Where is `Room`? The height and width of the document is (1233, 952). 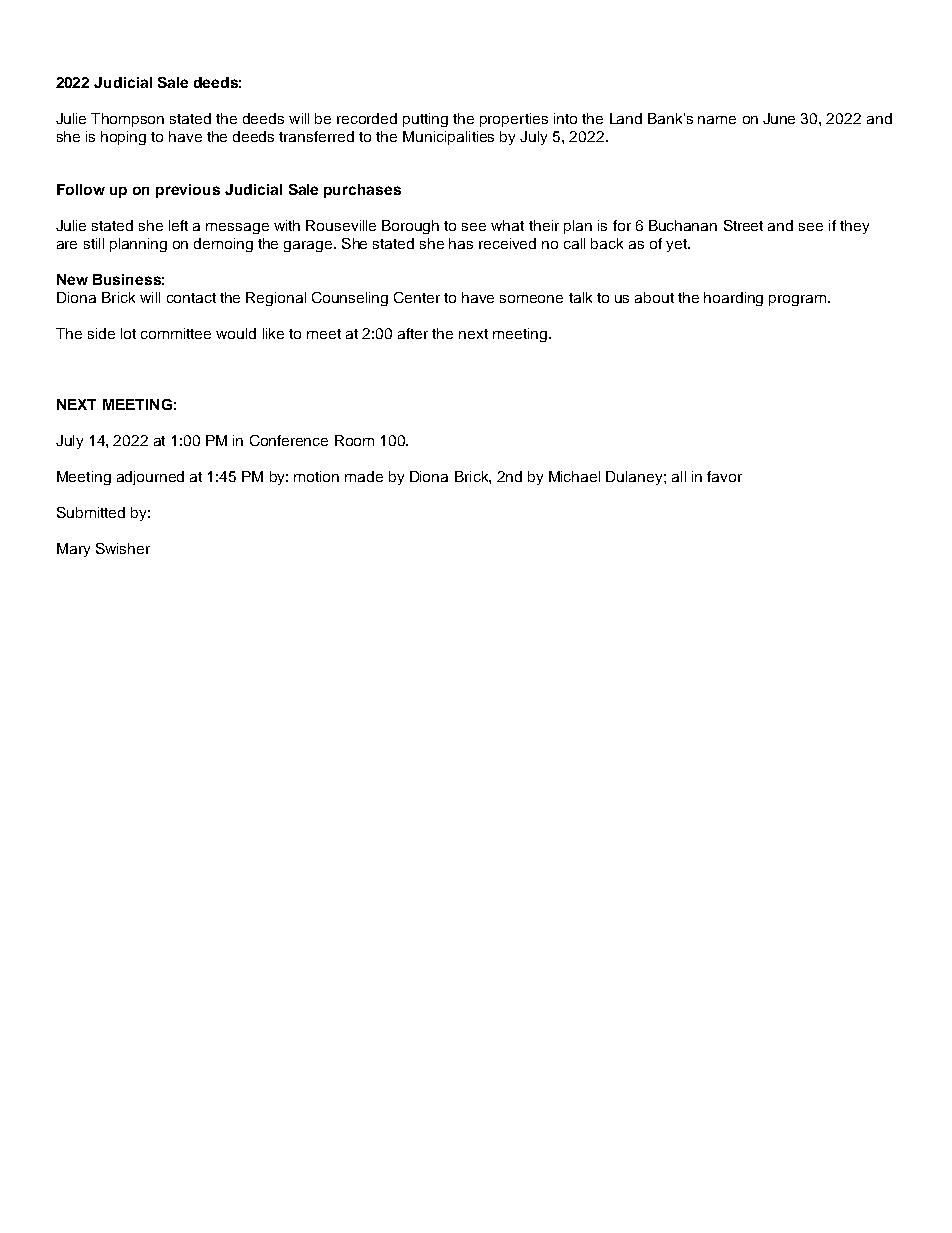 Room is located at coordinates (354, 440).
